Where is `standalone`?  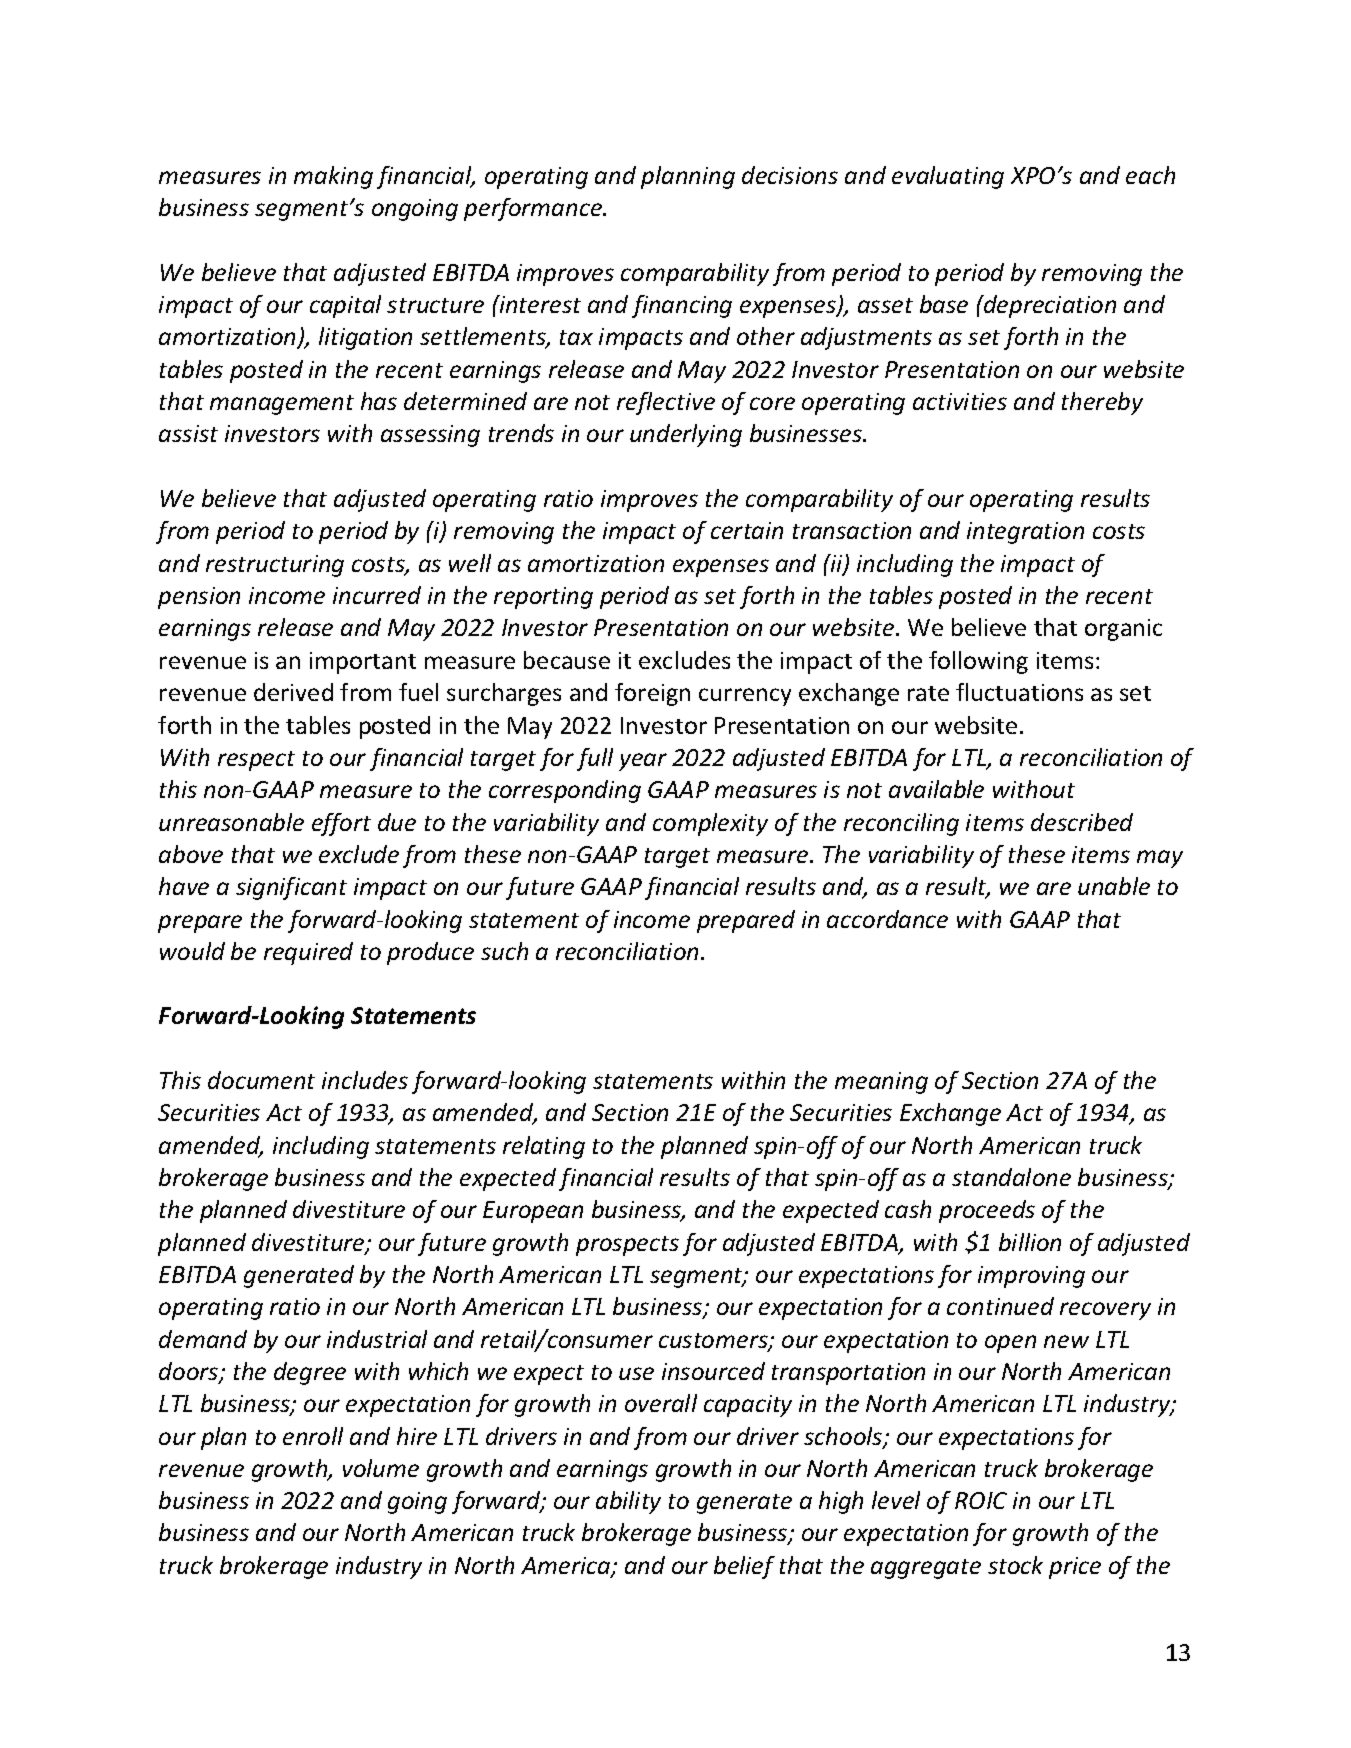
standalone is located at coordinates (1011, 1177).
